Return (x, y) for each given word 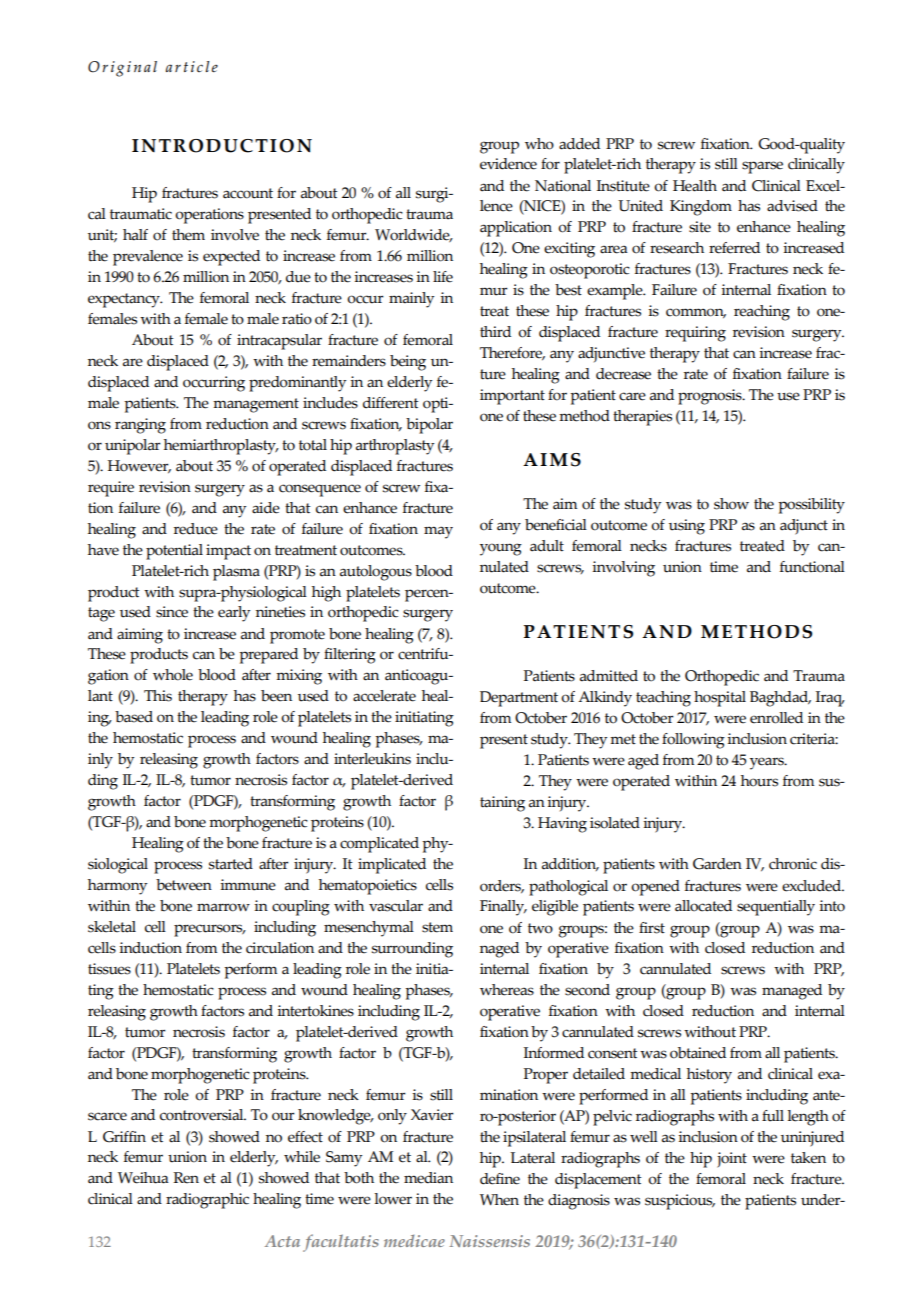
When (499, 1200)
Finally (503, 908)
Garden (717, 864)
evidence (508, 164)
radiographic (207, 1201)
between (184, 885)
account (248, 193)
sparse (762, 167)
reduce (196, 529)
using (687, 527)
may (438, 532)
